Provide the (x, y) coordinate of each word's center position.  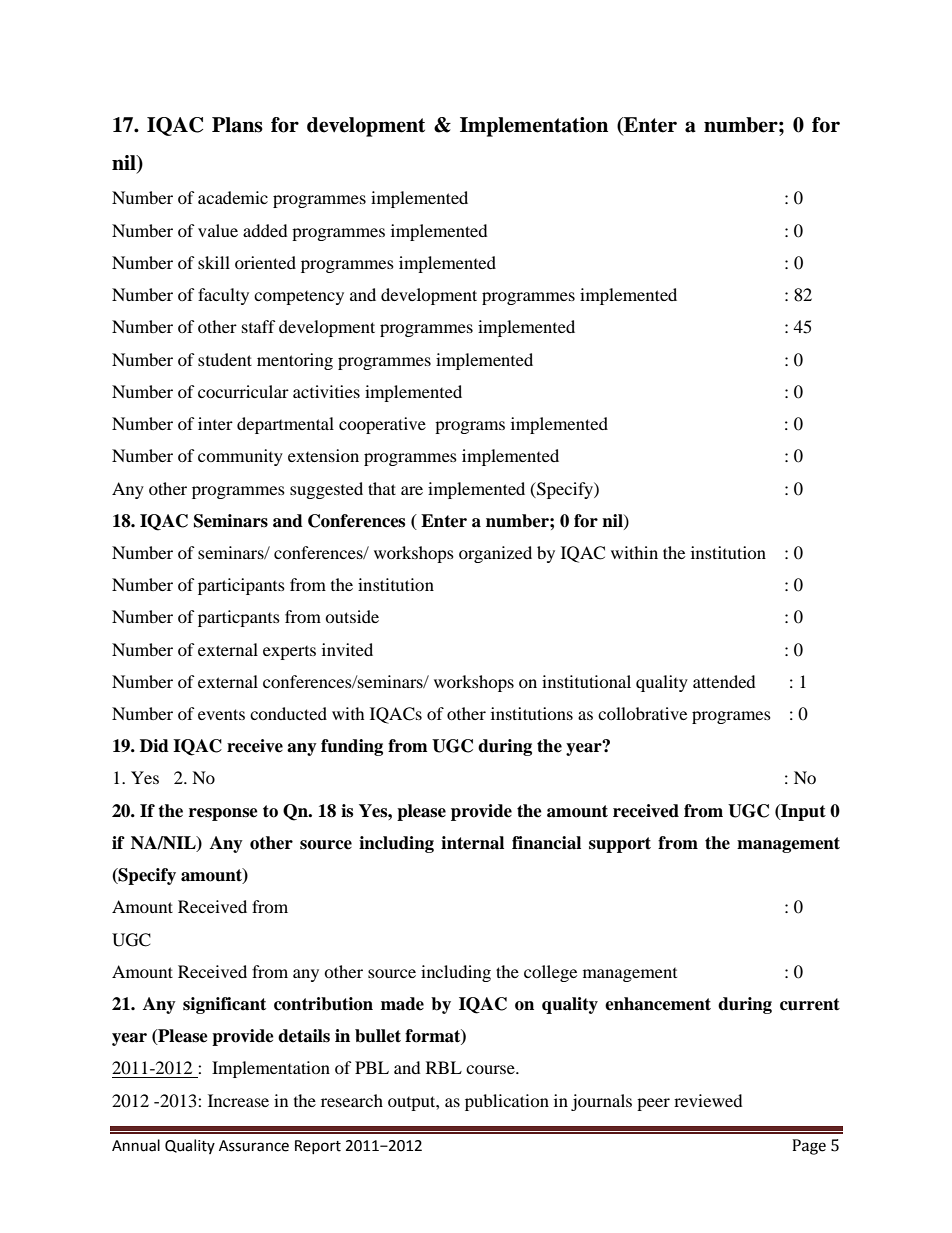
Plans (237, 125)
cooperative (382, 425)
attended (724, 681)
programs (470, 427)
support (620, 845)
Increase (238, 1100)
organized (495, 554)
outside (352, 616)
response (223, 814)
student (225, 359)
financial (546, 843)
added (265, 230)
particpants (239, 618)
